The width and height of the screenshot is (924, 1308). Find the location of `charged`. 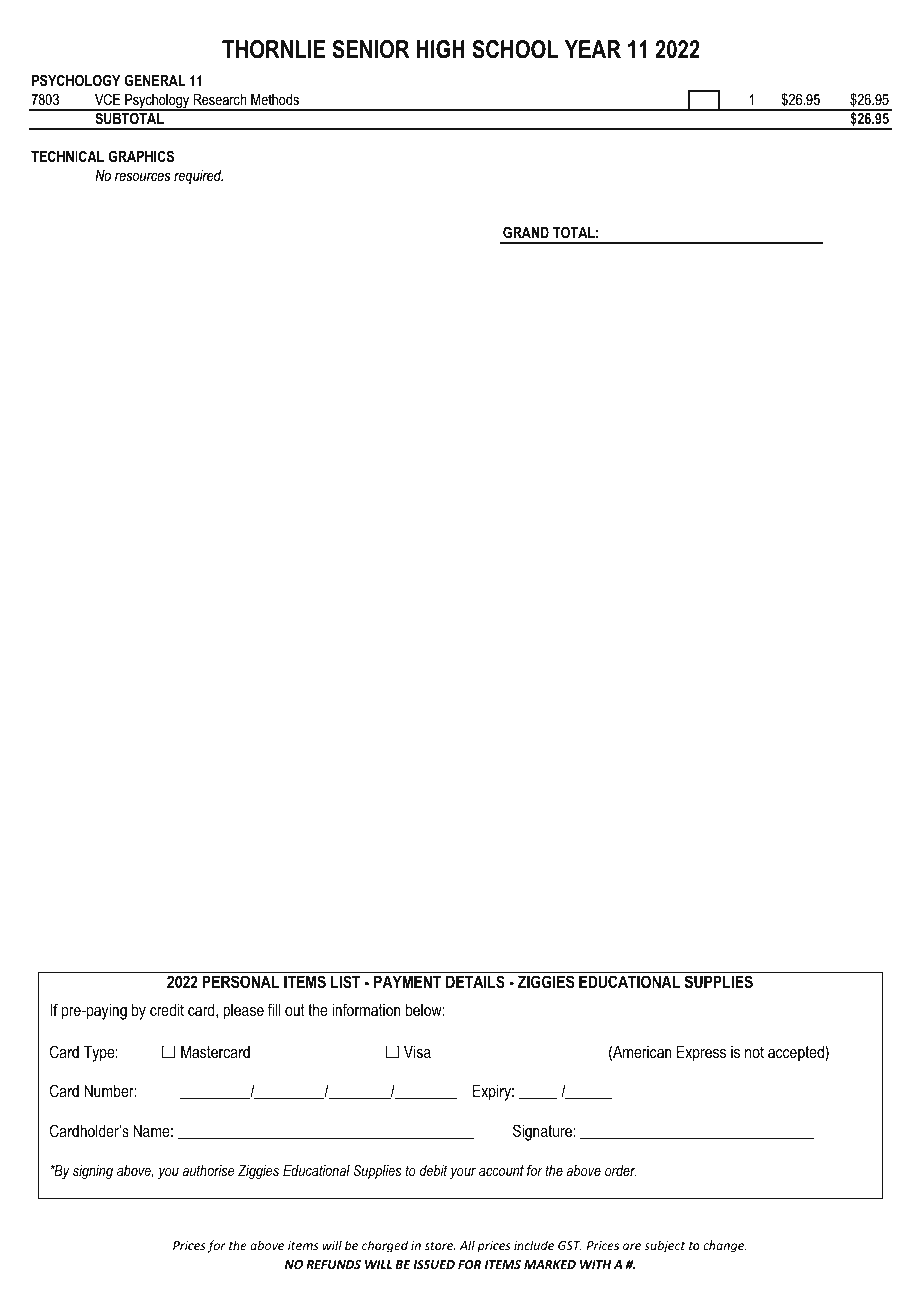

charged is located at coordinates (385, 1246).
